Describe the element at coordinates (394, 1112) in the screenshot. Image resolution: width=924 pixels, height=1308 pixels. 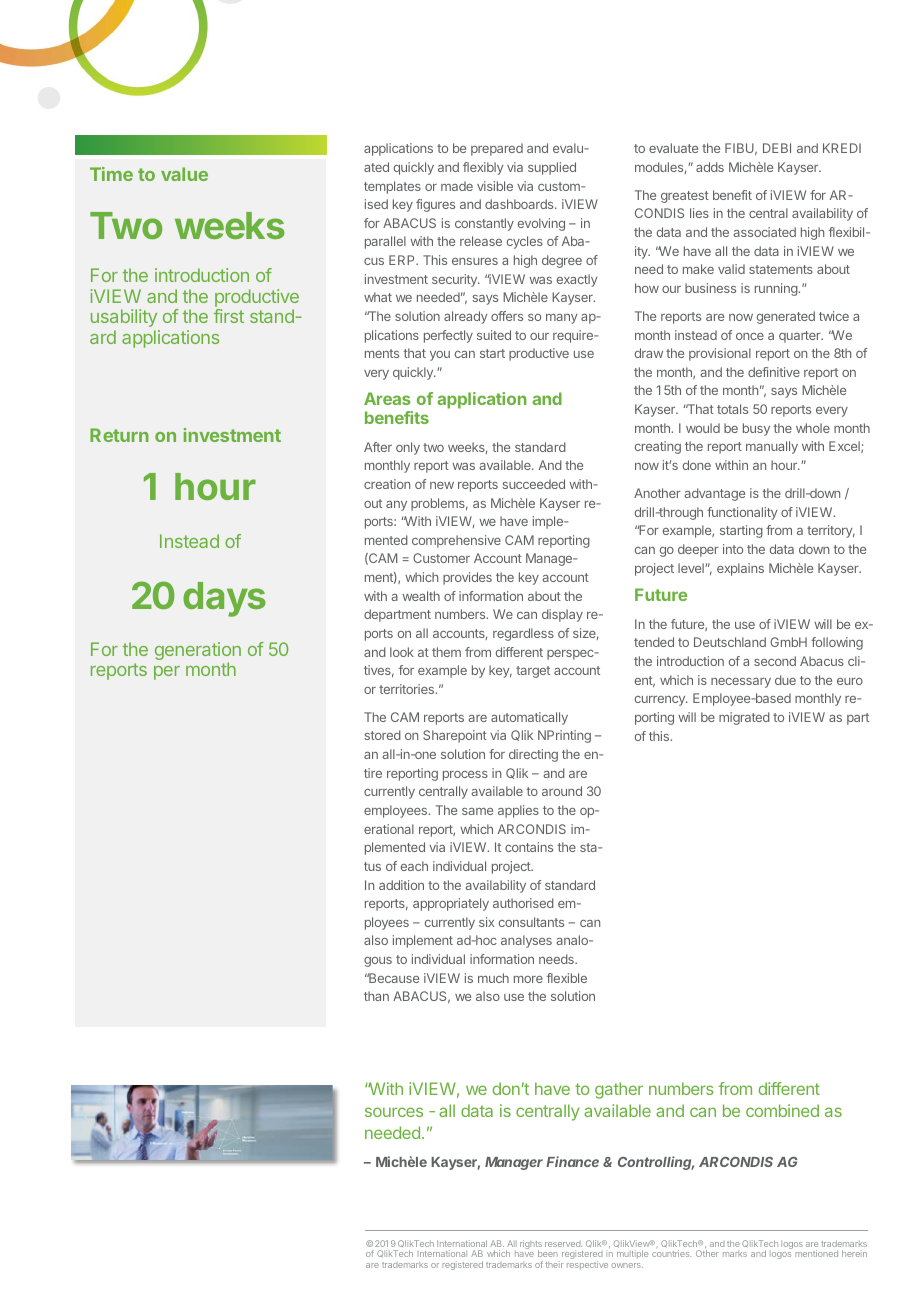
I see `sources` at that location.
